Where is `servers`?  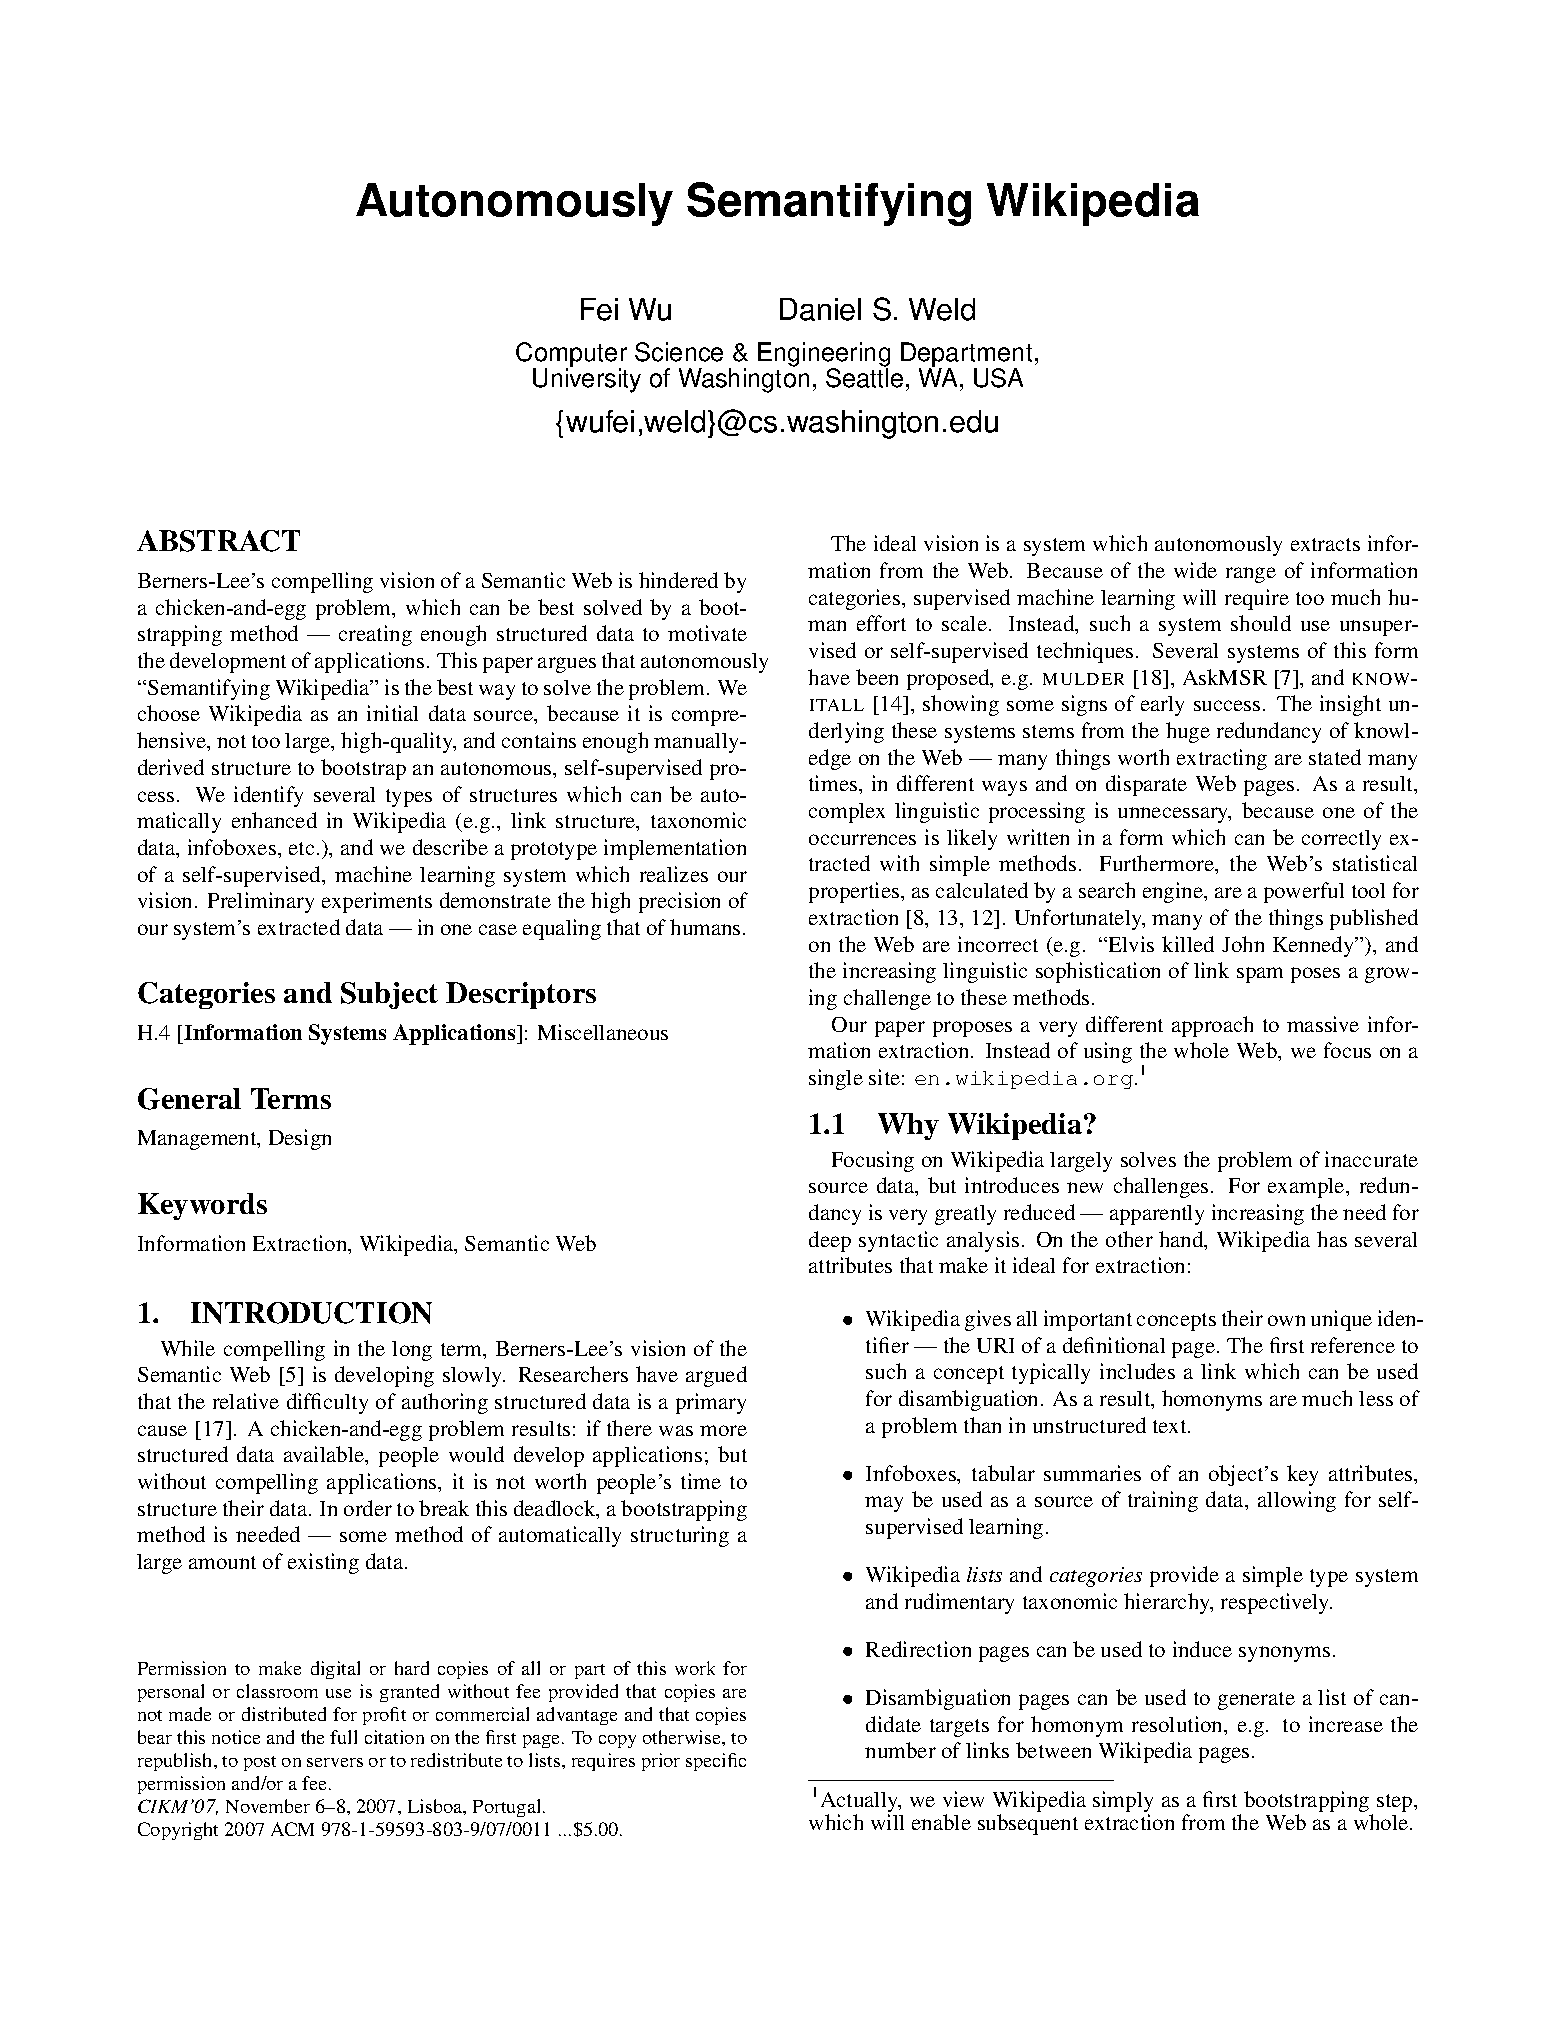
servers is located at coordinates (335, 1762).
